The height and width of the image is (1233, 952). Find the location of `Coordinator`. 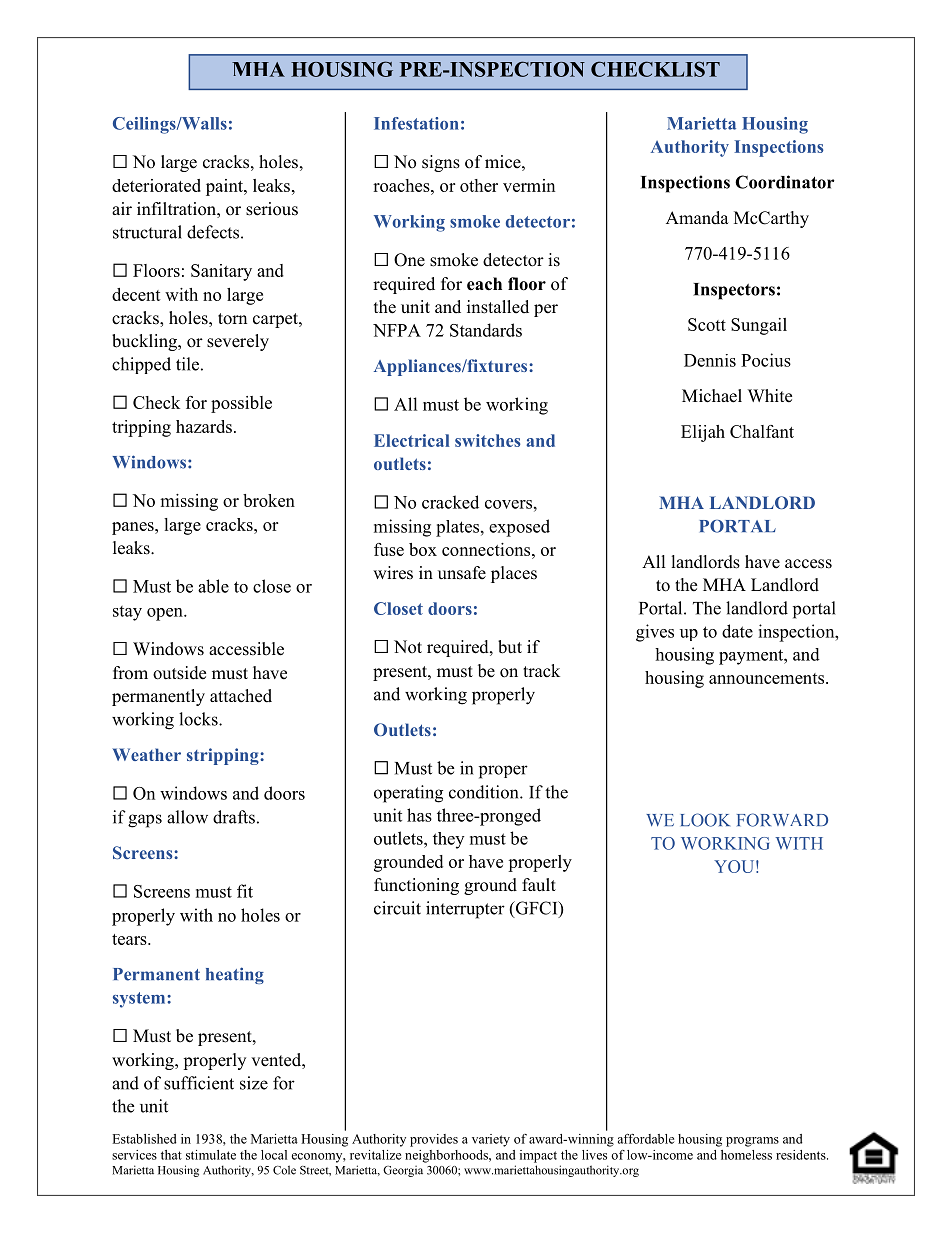

Coordinator is located at coordinates (785, 182).
